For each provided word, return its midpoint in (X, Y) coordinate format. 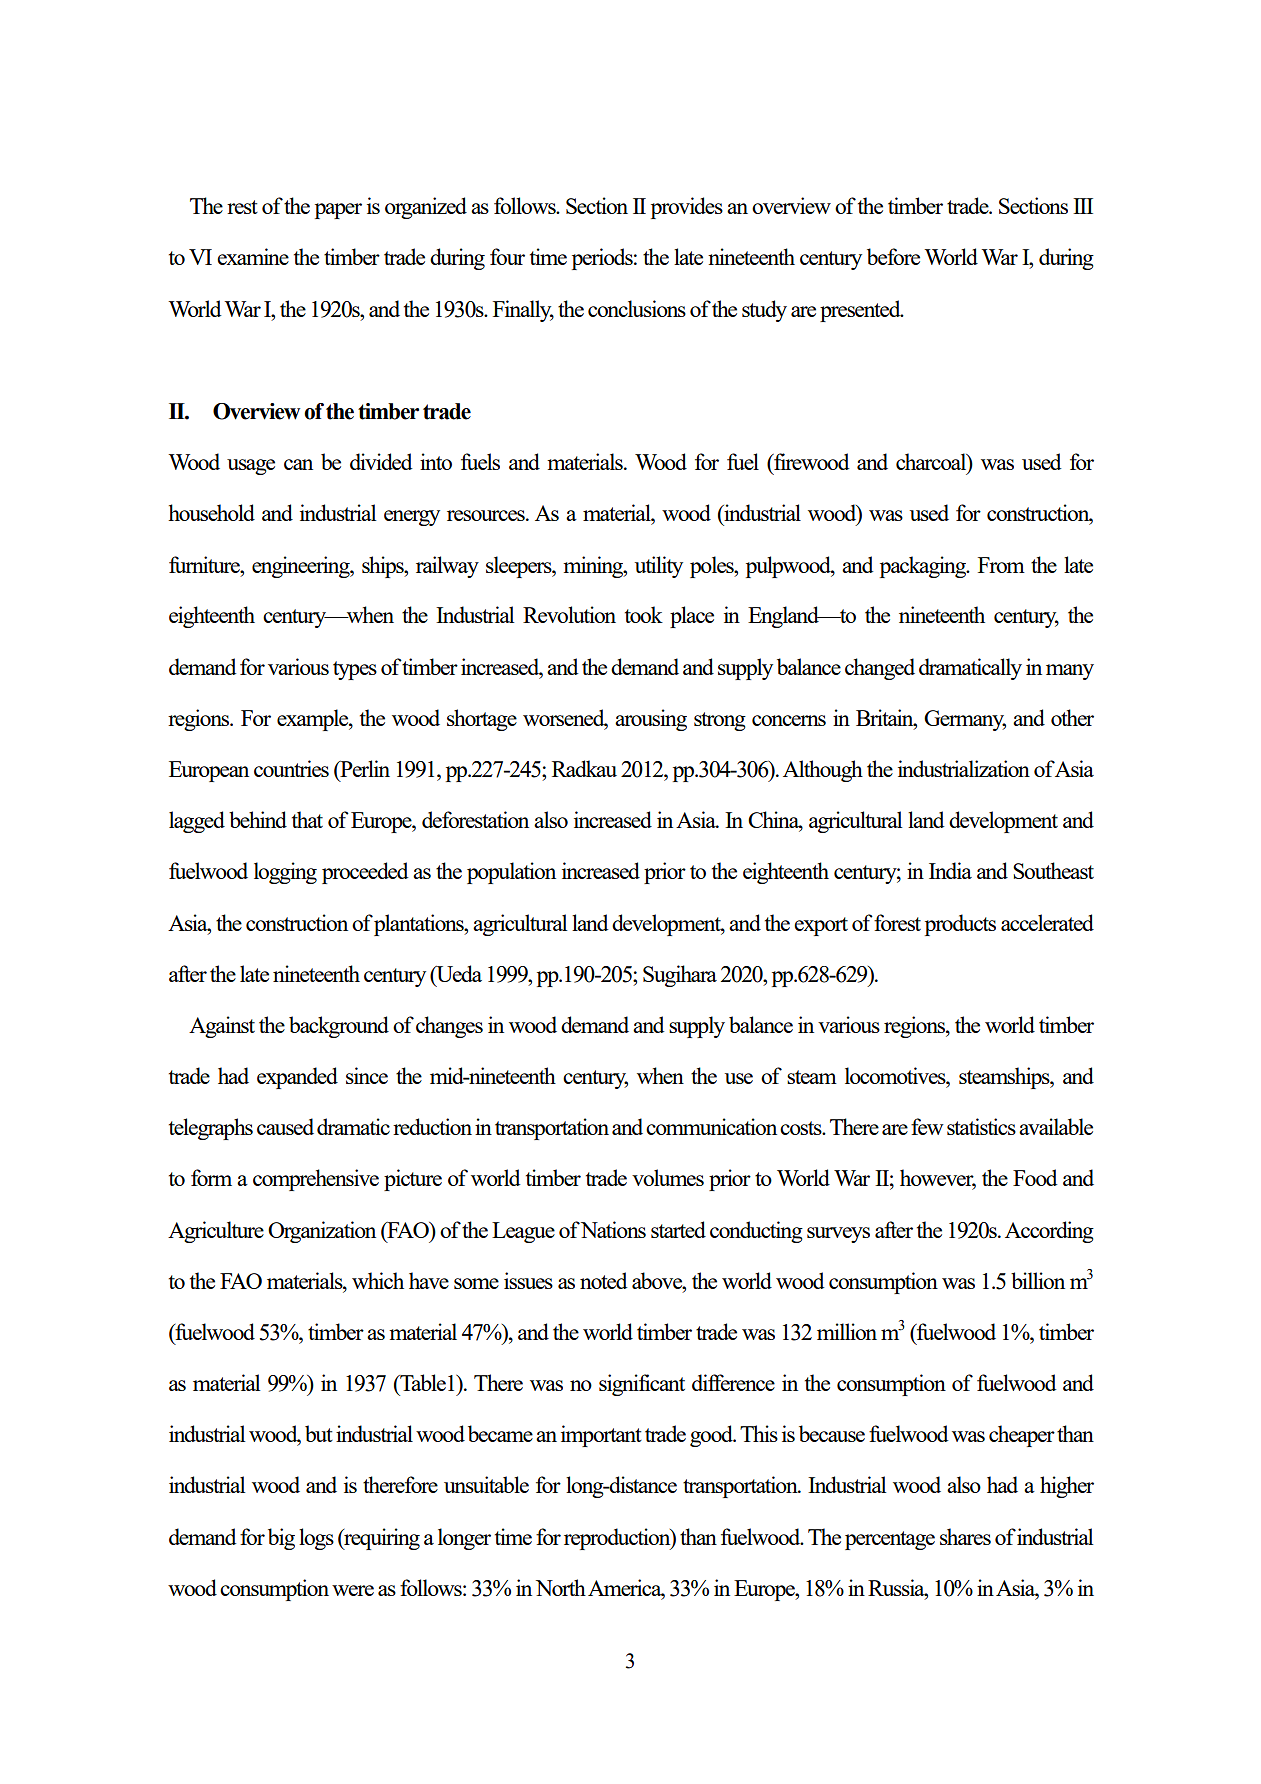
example (314, 720)
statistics (981, 1126)
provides (687, 208)
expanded (297, 1078)
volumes (668, 1177)
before (893, 256)
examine (253, 256)
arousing (651, 720)
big (281, 1539)
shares (965, 1536)
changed (880, 669)
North (561, 1587)
